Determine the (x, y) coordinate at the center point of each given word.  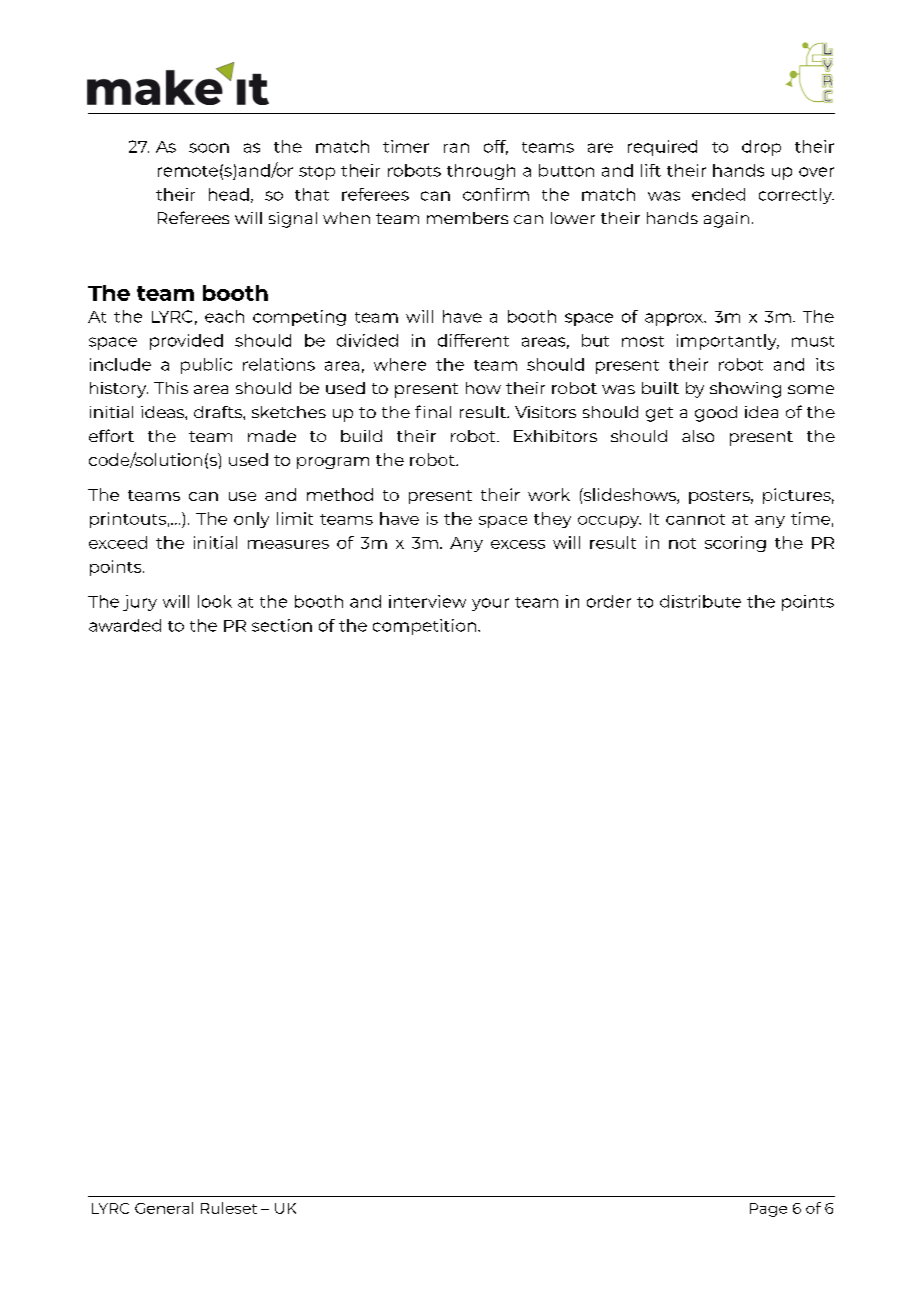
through (481, 172)
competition (424, 627)
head (229, 194)
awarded (125, 625)
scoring (735, 544)
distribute (700, 601)
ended (718, 194)
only (251, 520)
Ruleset (229, 1208)
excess (518, 544)
